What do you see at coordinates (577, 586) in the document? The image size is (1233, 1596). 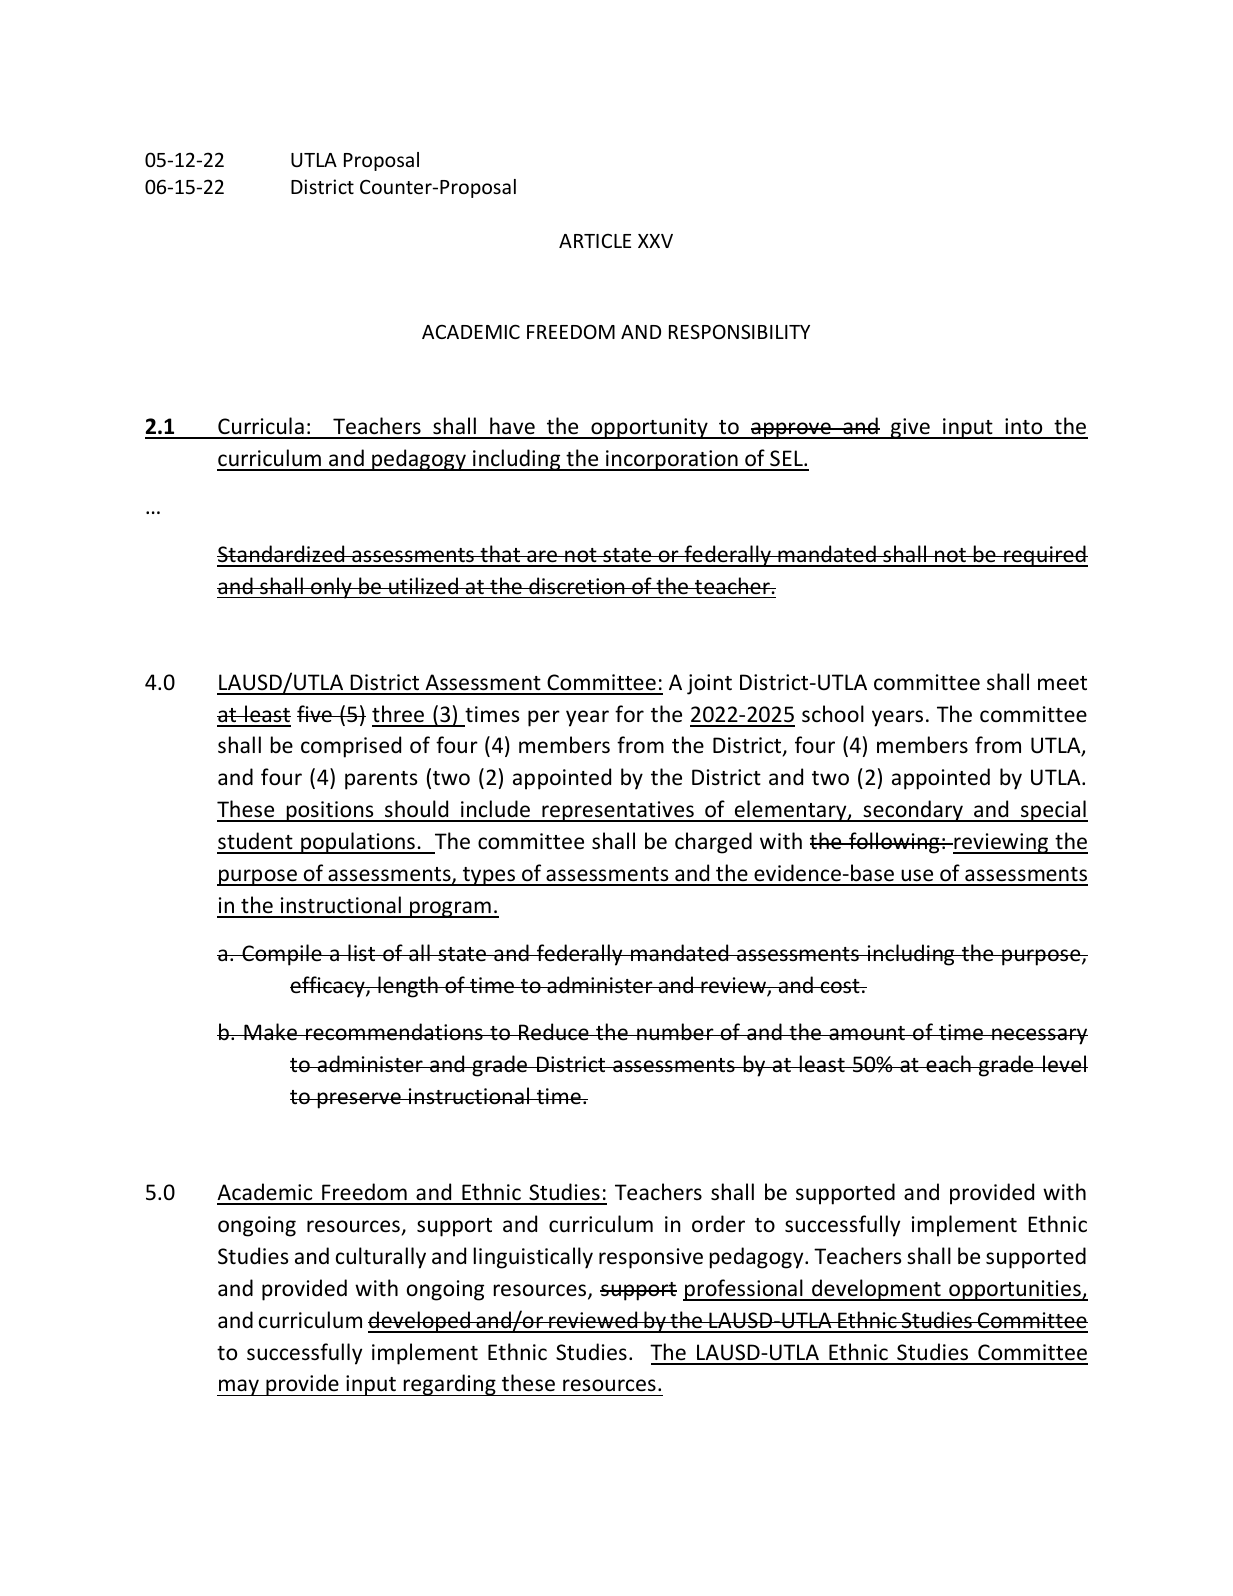 I see `discretion` at bounding box center [577, 586].
